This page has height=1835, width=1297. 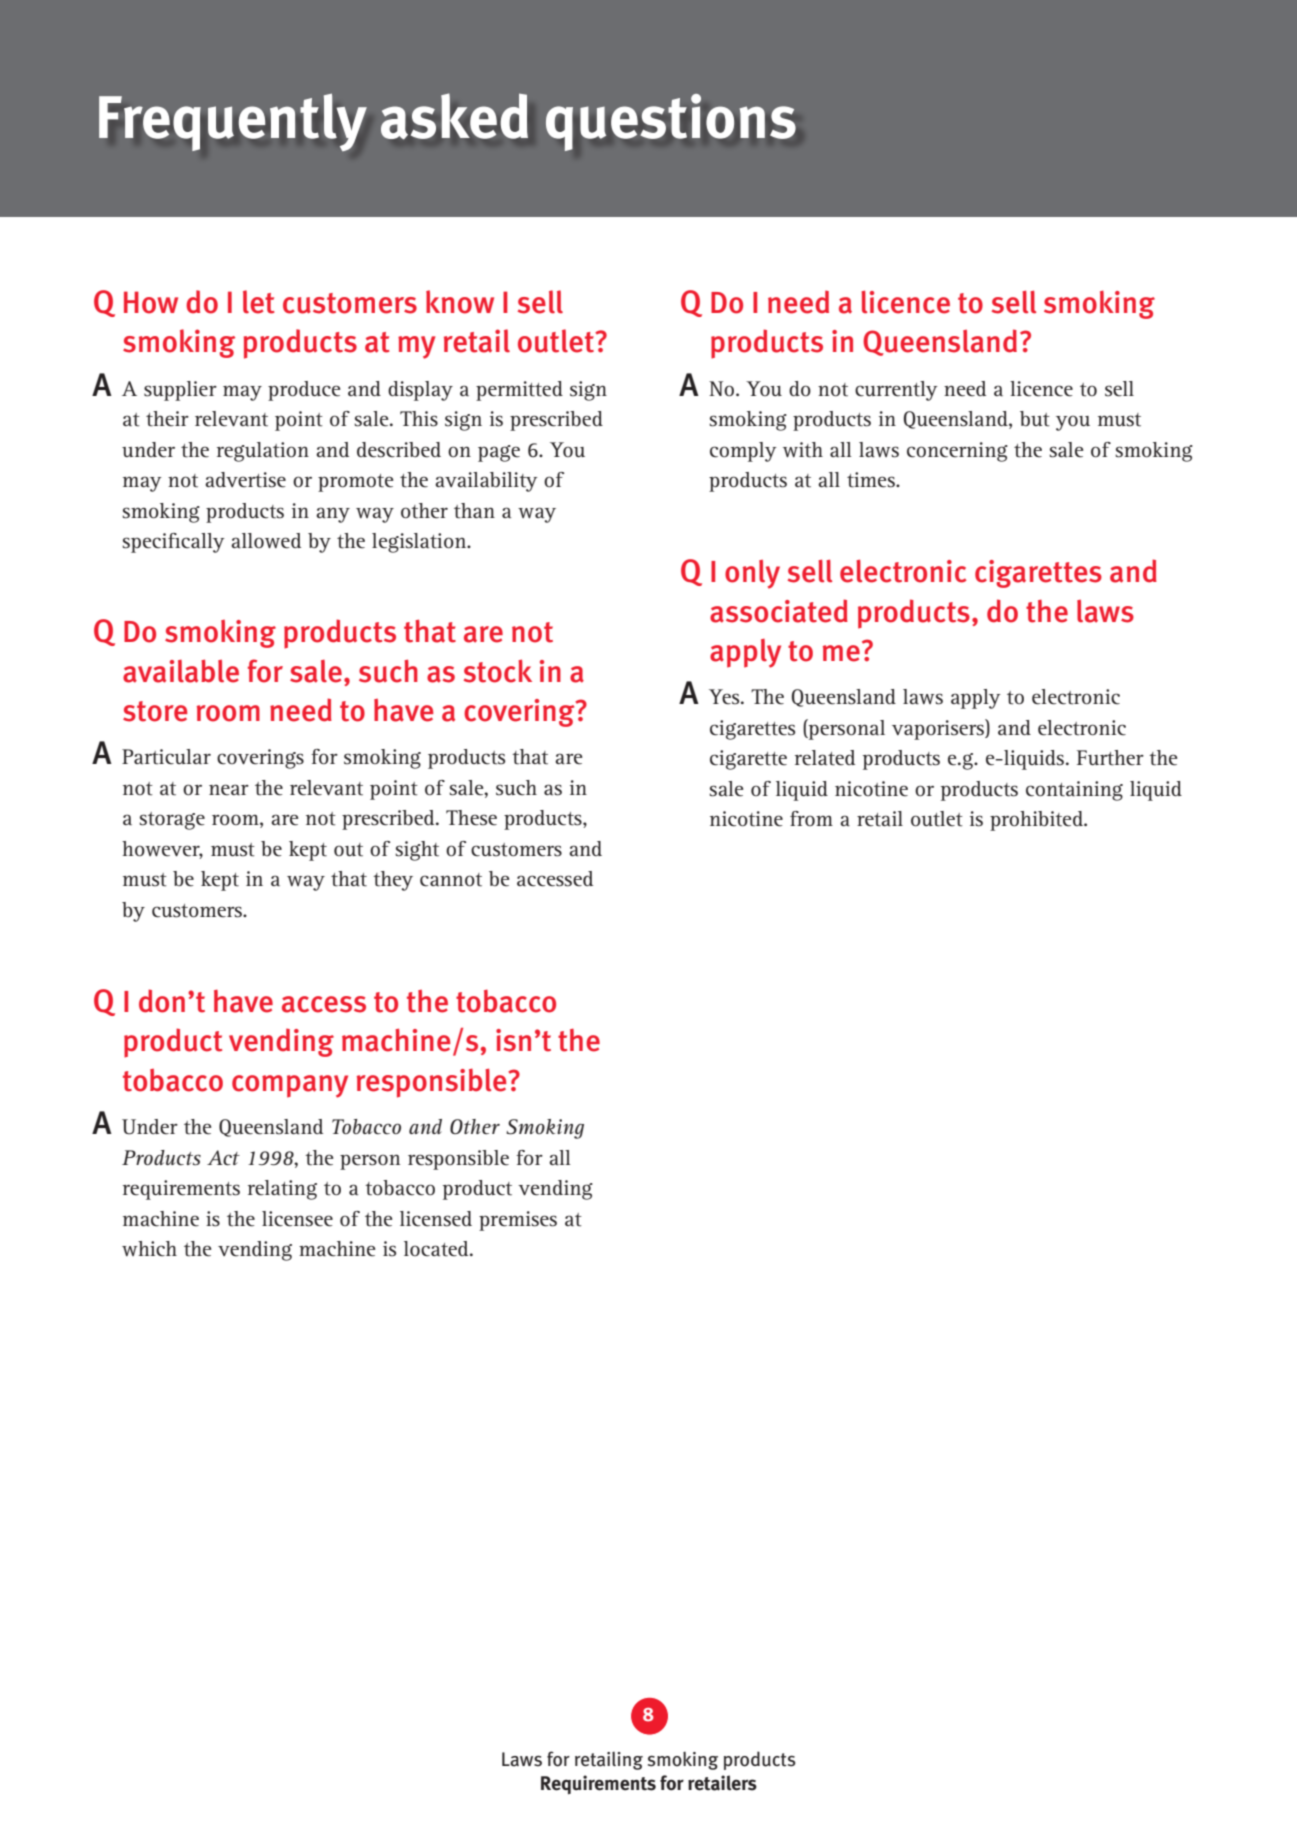 I want to click on currently, so click(x=896, y=391).
